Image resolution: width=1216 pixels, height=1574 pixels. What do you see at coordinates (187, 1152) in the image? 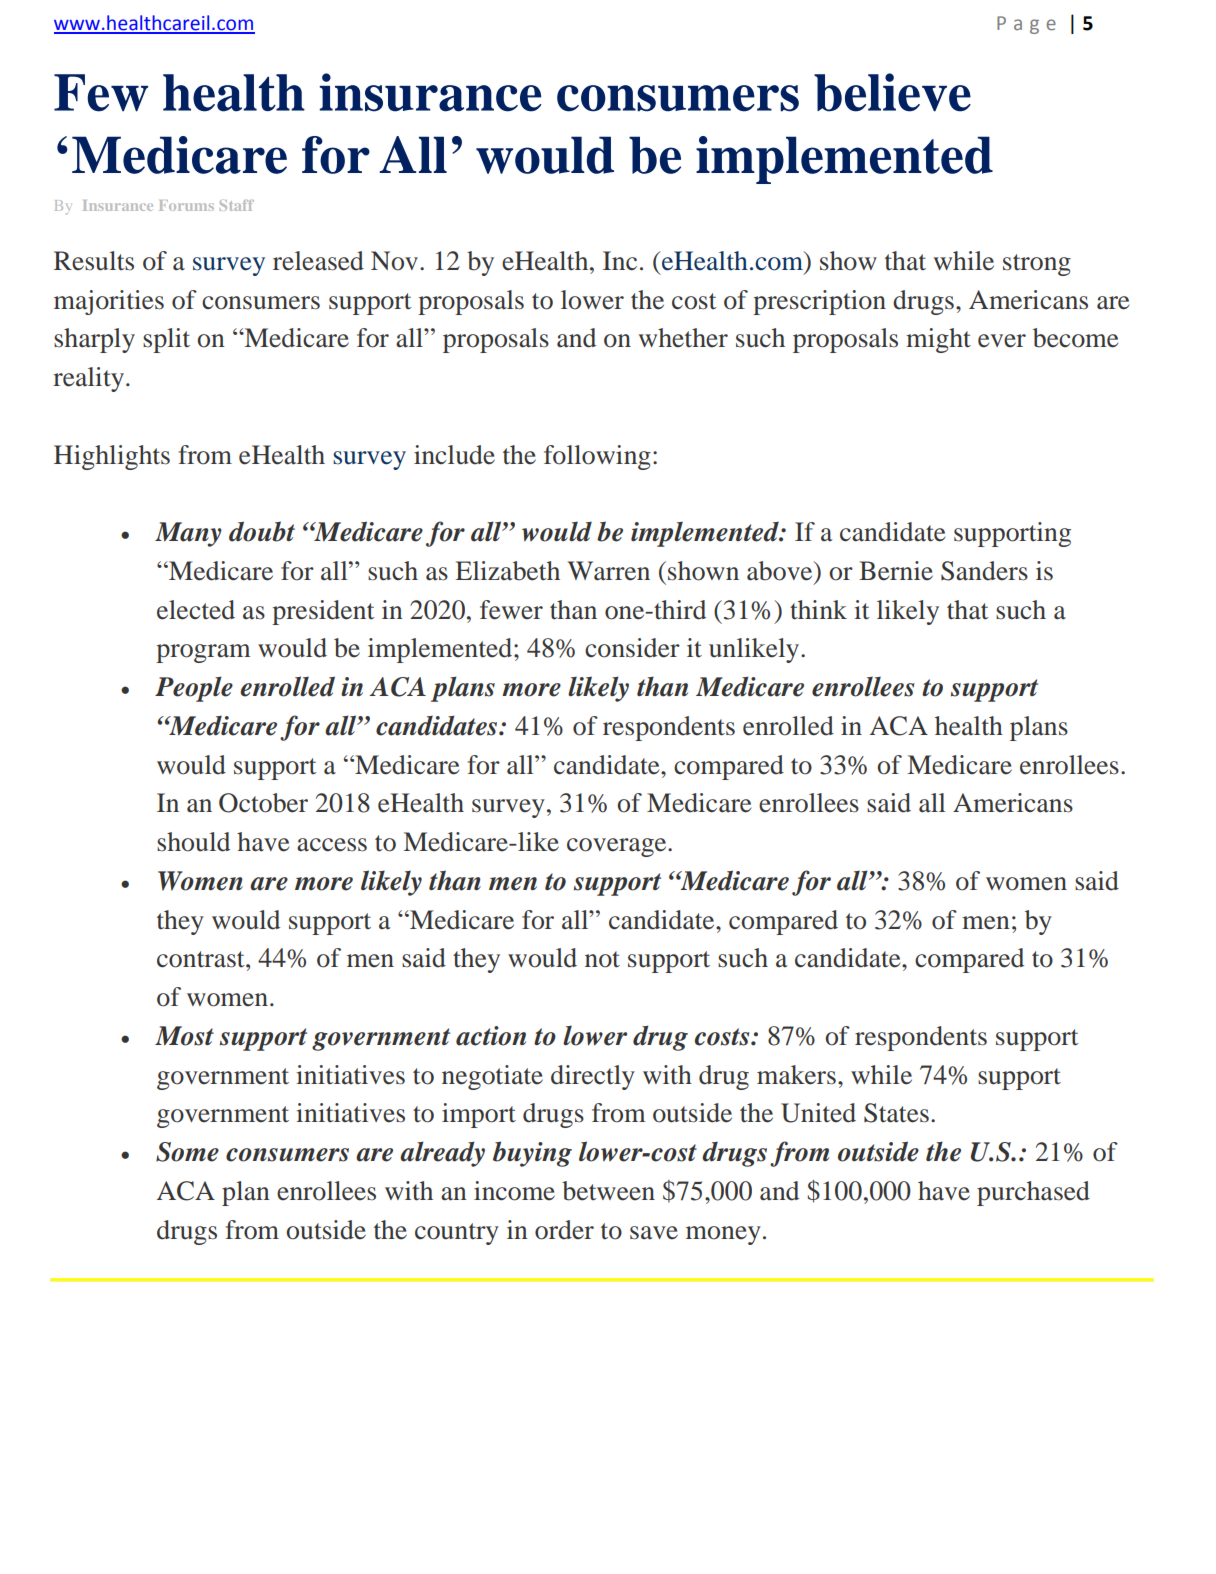
I see `Some` at bounding box center [187, 1152].
